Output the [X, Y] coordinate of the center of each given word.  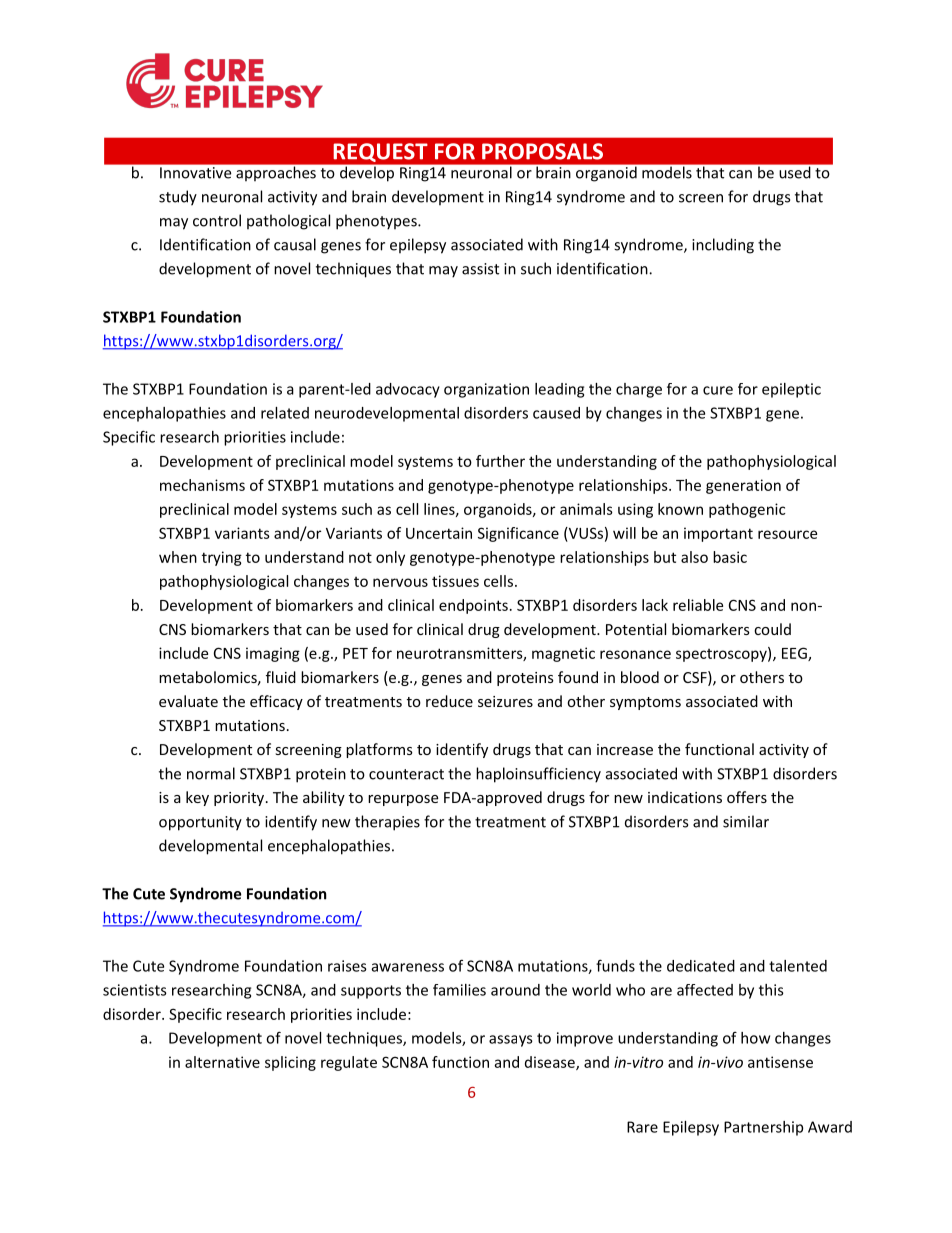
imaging [273, 654]
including [723, 246]
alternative [222, 1062]
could [772, 629]
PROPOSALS [542, 151]
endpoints [473, 606]
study [178, 198]
